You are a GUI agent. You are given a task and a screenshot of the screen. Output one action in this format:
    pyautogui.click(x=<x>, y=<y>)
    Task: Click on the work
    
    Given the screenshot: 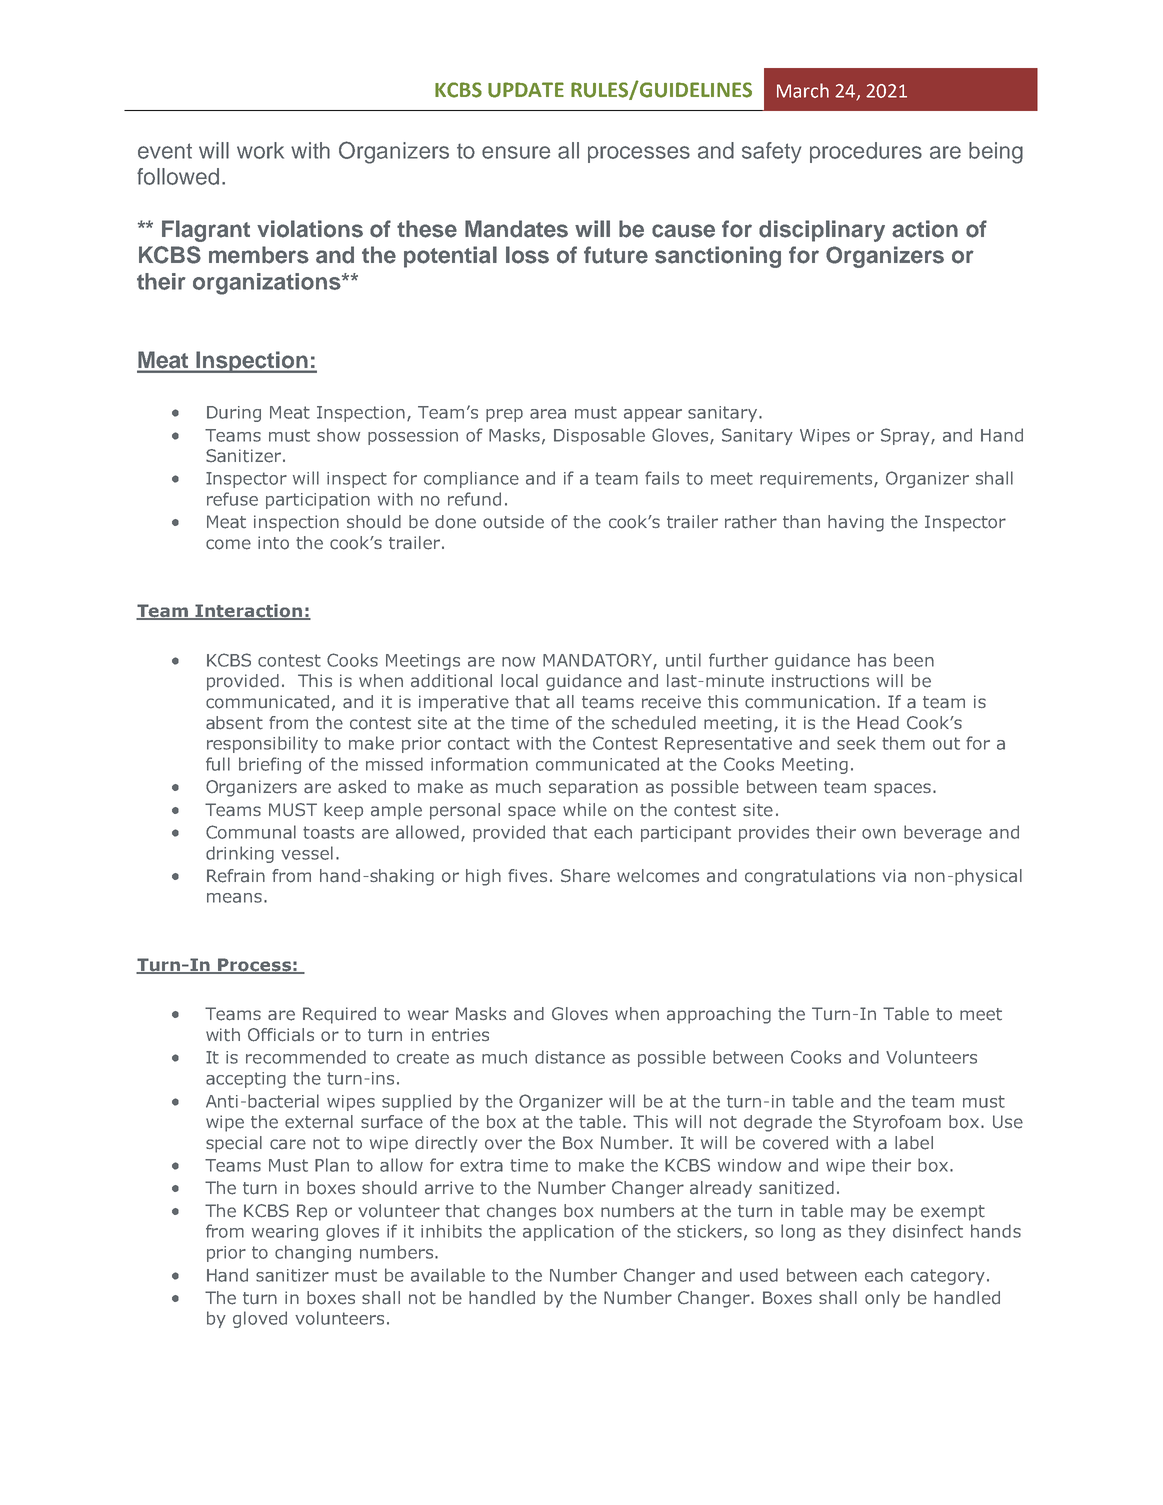 What is the action you would take?
    pyautogui.click(x=260, y=150)
